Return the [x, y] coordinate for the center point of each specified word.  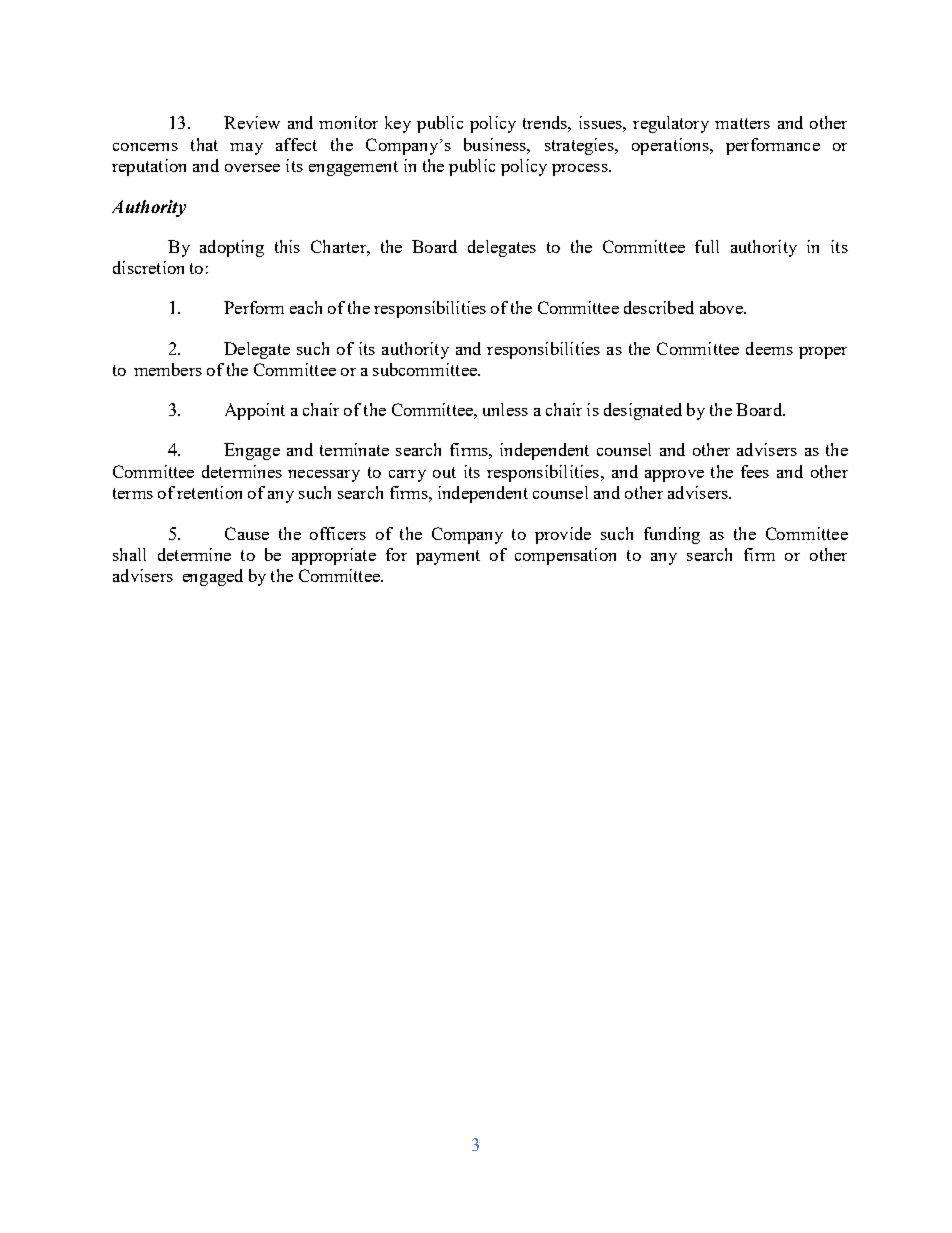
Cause [247, 533]
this [287, 246]
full [707, 246]
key [398, 124]
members [168, 369]
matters [742, 123]
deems [769, 348]
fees [755, 471]
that [204, 144]
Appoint [255, 411]
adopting [232, 248]
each [306, 307]
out [444, 472]
